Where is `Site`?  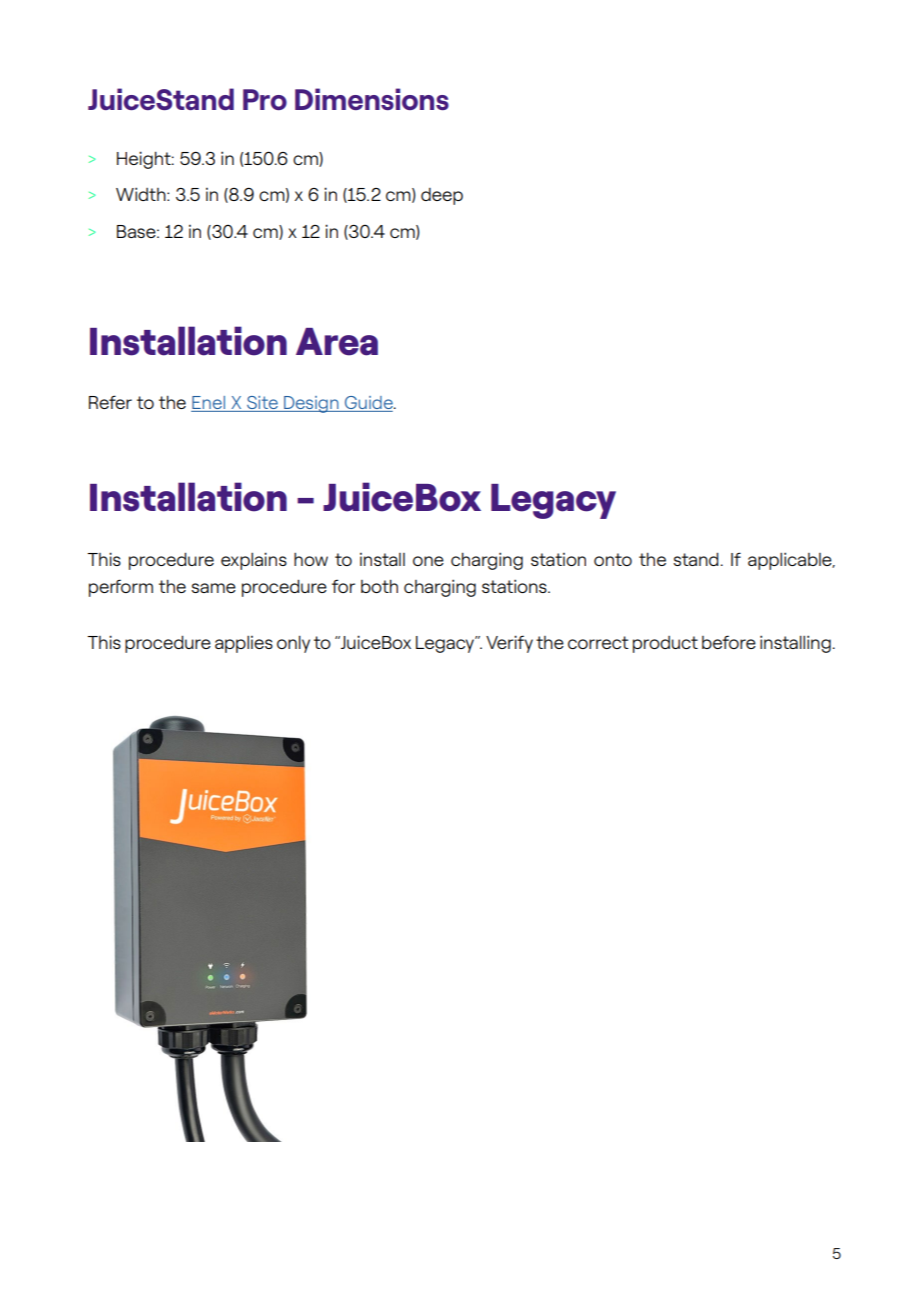 Site is located at coordinates (262, 404).
